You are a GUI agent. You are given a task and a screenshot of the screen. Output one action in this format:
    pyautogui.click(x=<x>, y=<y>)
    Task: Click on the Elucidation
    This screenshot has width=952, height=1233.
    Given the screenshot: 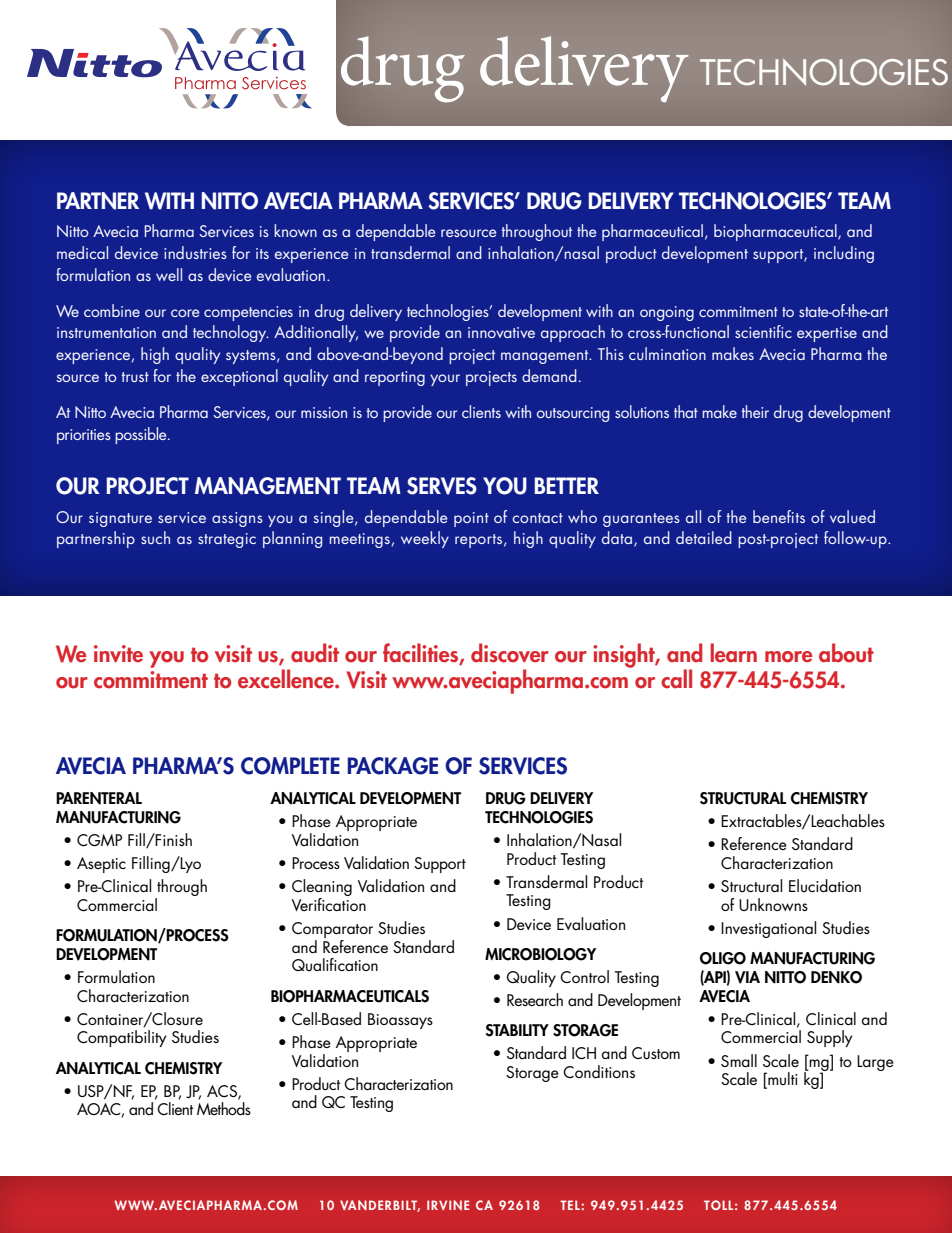 What is the action you would take?
    pyautogui.click(x=825, y=885)
